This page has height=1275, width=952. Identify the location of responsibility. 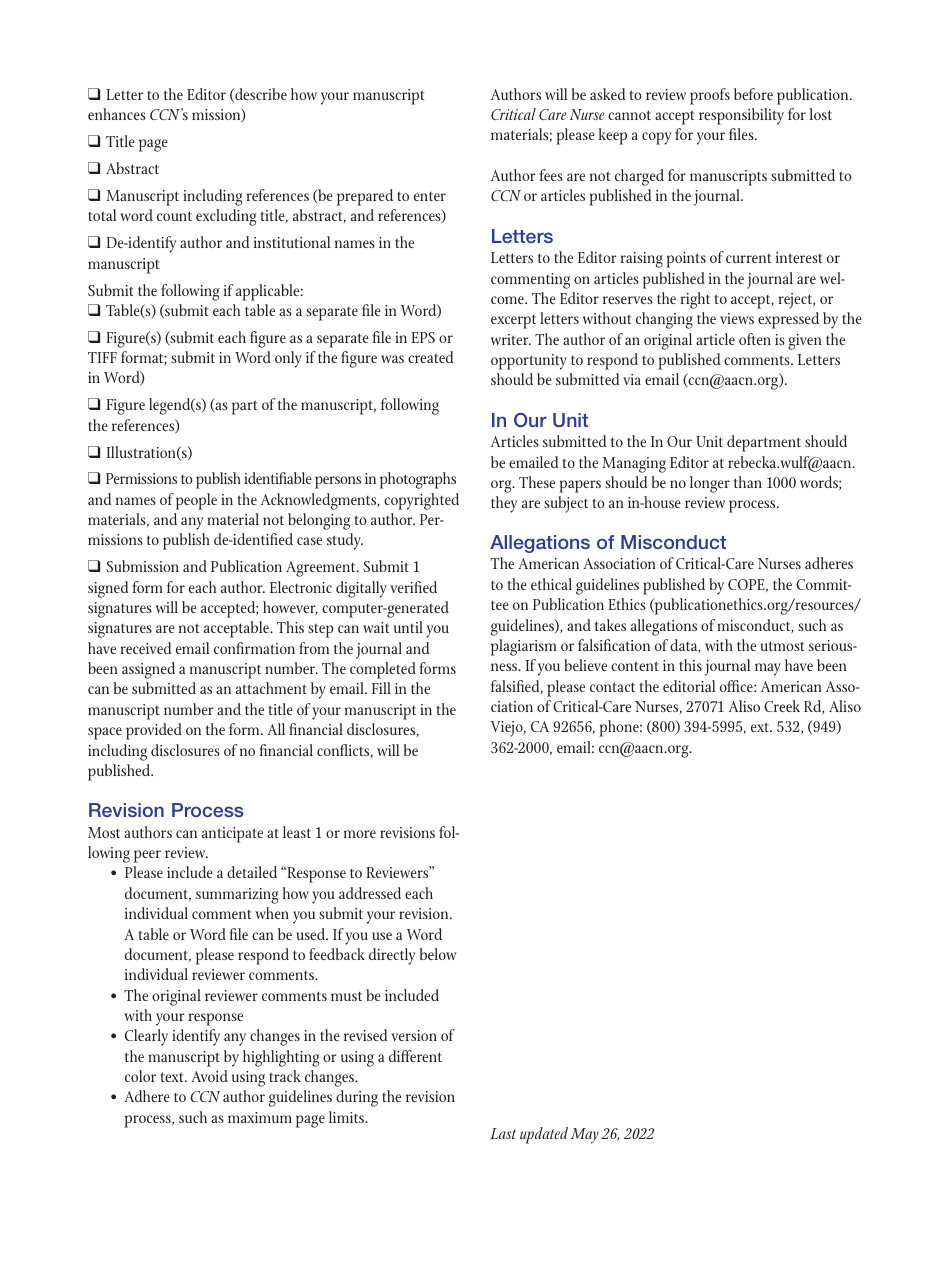
(741, 116).
